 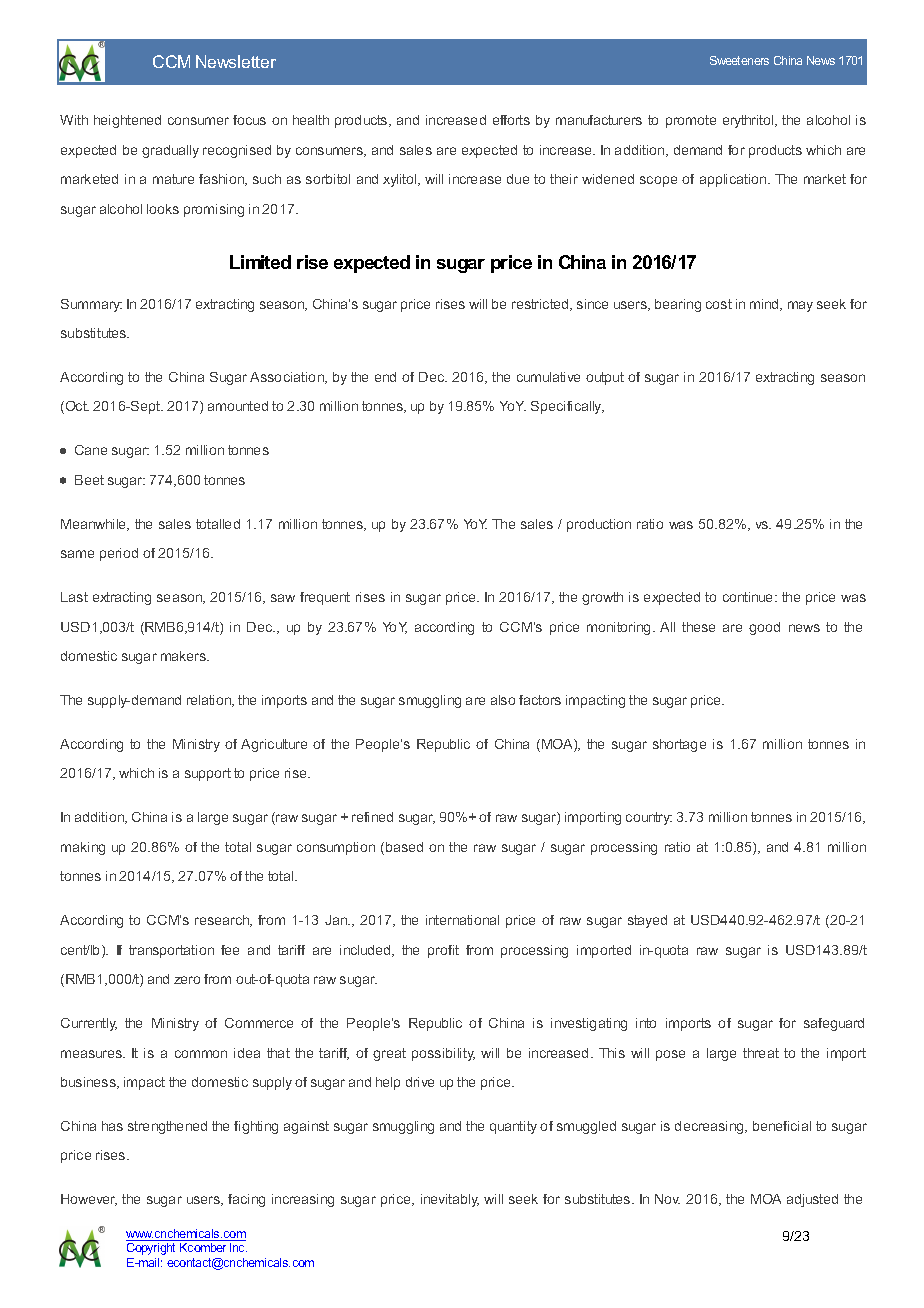 What do you see at coordinates (127, 121) in the image?
I see `heightened` at bounding box center [127, 121].
